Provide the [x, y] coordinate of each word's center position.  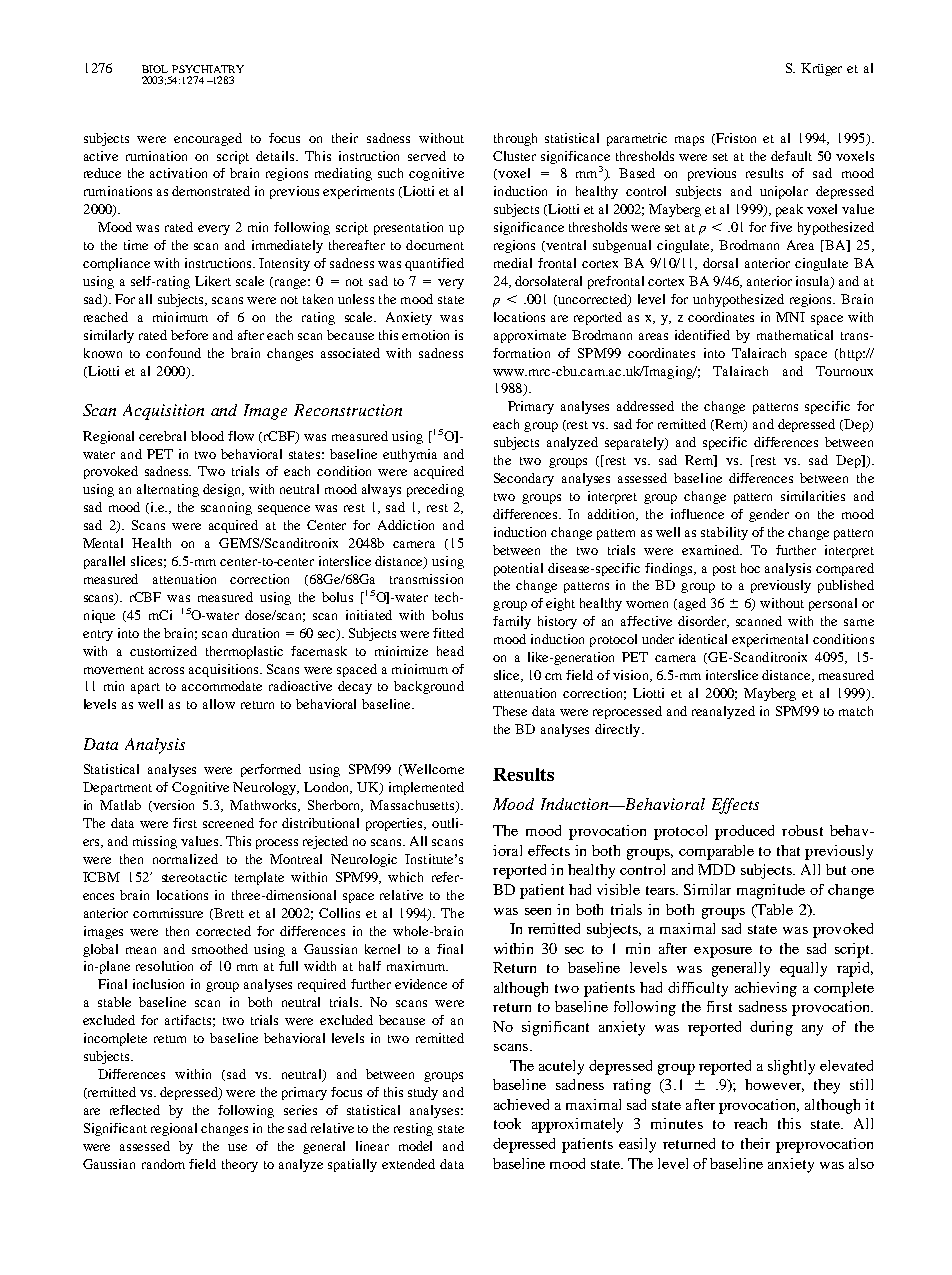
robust [802, 830]
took [507, 1123]
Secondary [524, 479]
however [774, 1085]
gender [769, 515]
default [791, 156]
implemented [426, 788]
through [515, 139]
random [163, 1164]
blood [207, 436]
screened [228, 823]
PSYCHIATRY [208, 69]
